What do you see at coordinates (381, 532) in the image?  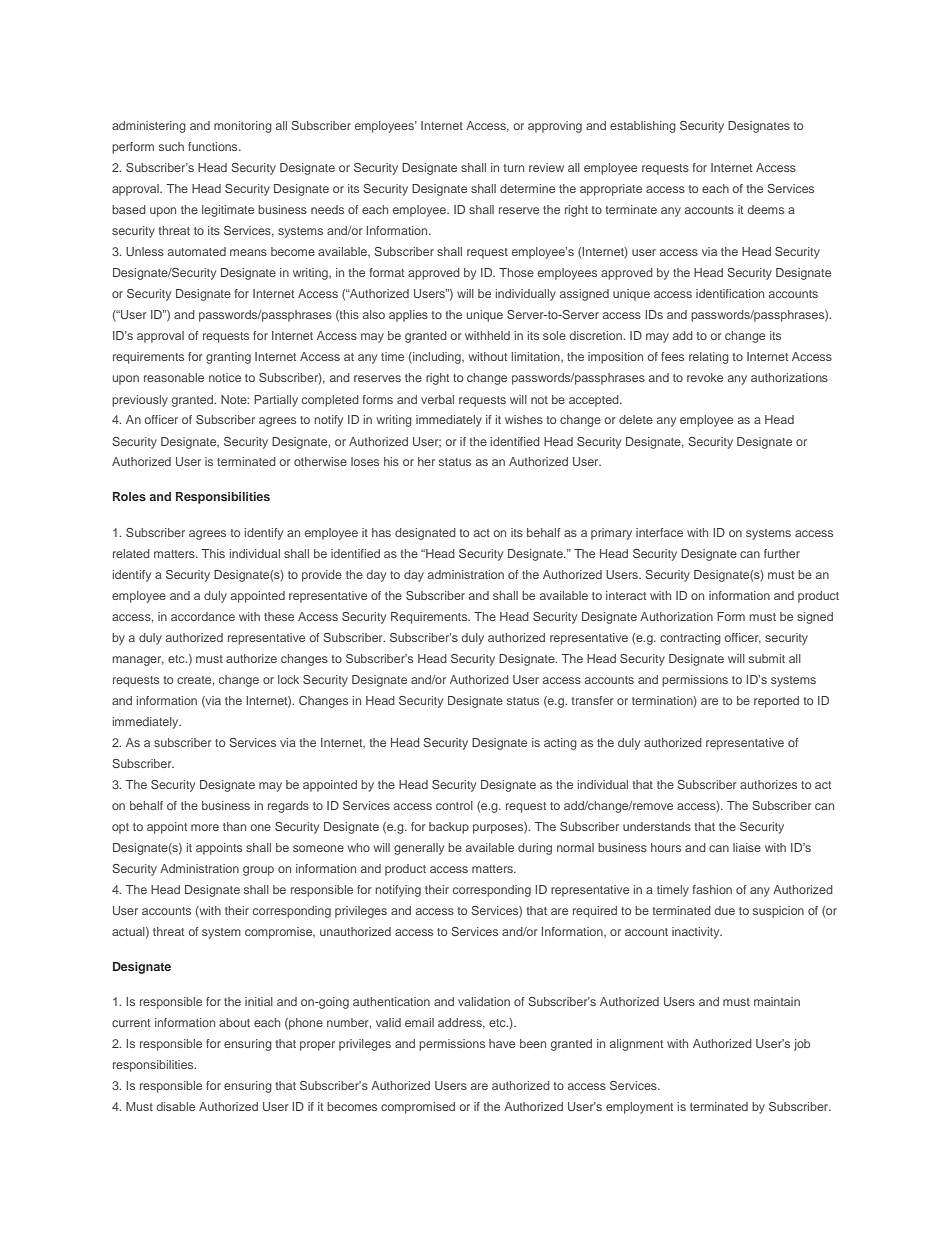 I see `has` at bounding box center [381, 532].
